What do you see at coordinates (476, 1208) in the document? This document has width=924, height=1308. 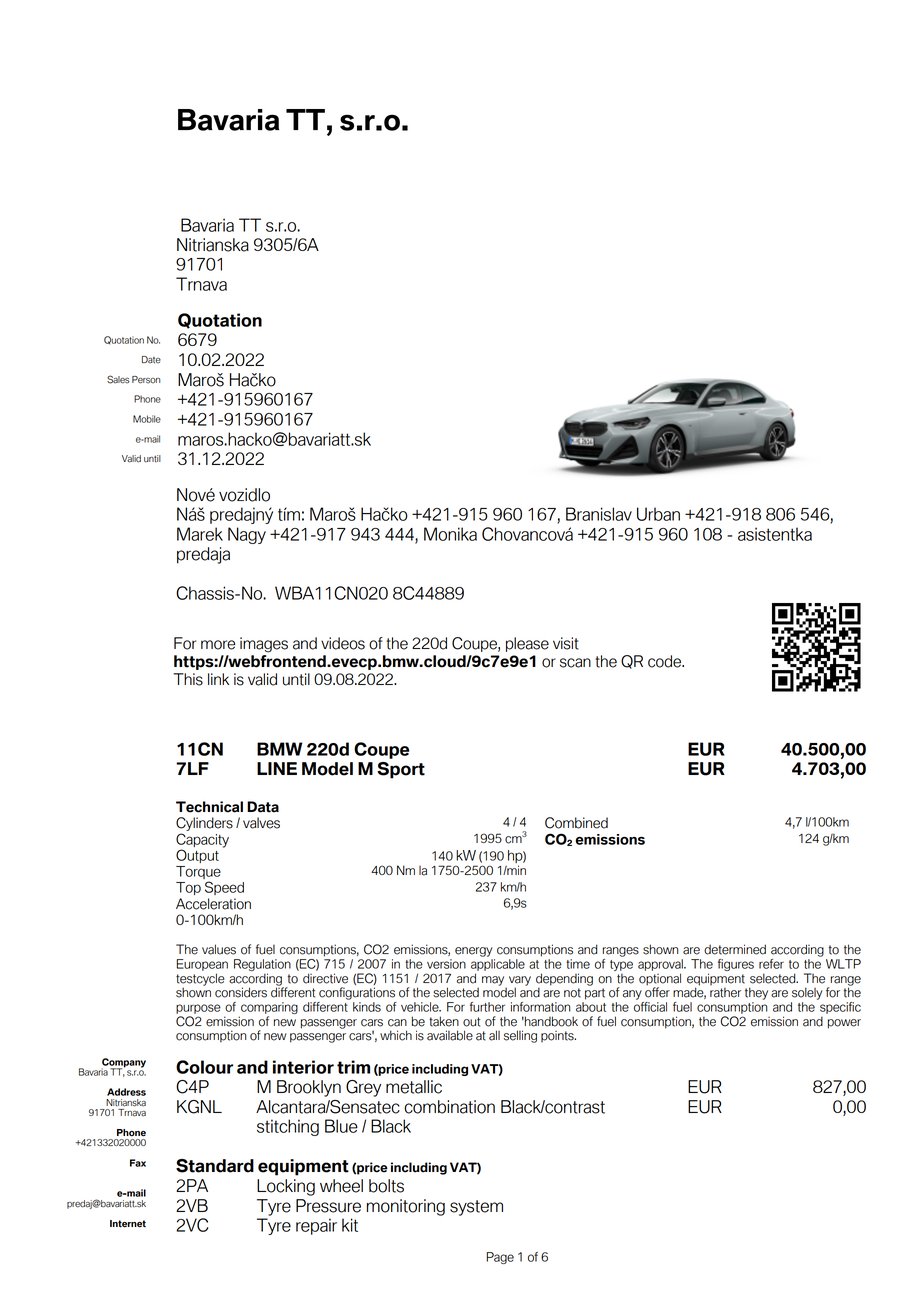 I see `system` at bounding box center [476, 1208].
